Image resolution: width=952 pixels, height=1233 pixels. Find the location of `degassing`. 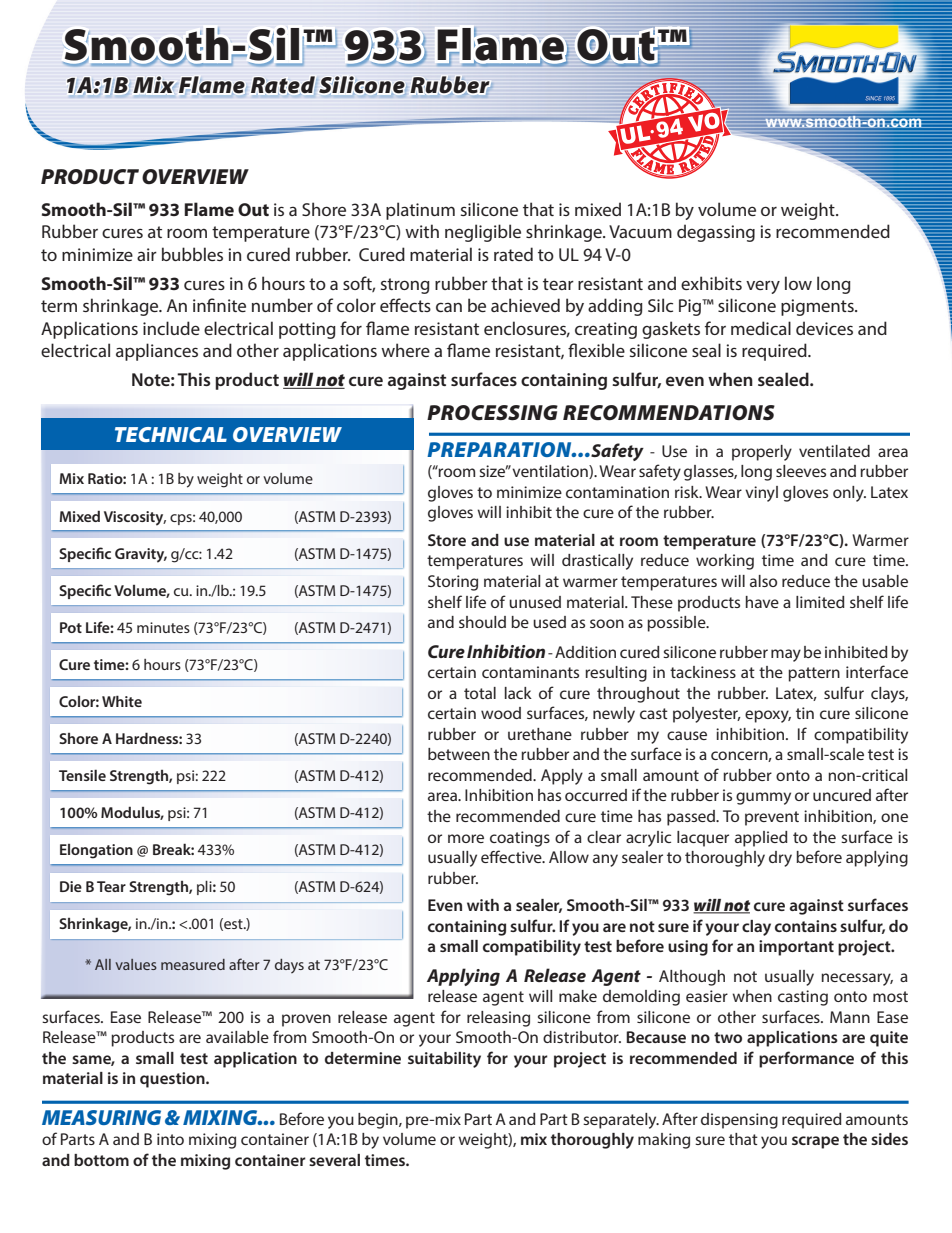

degassing is located at coordinates (716, 233).
